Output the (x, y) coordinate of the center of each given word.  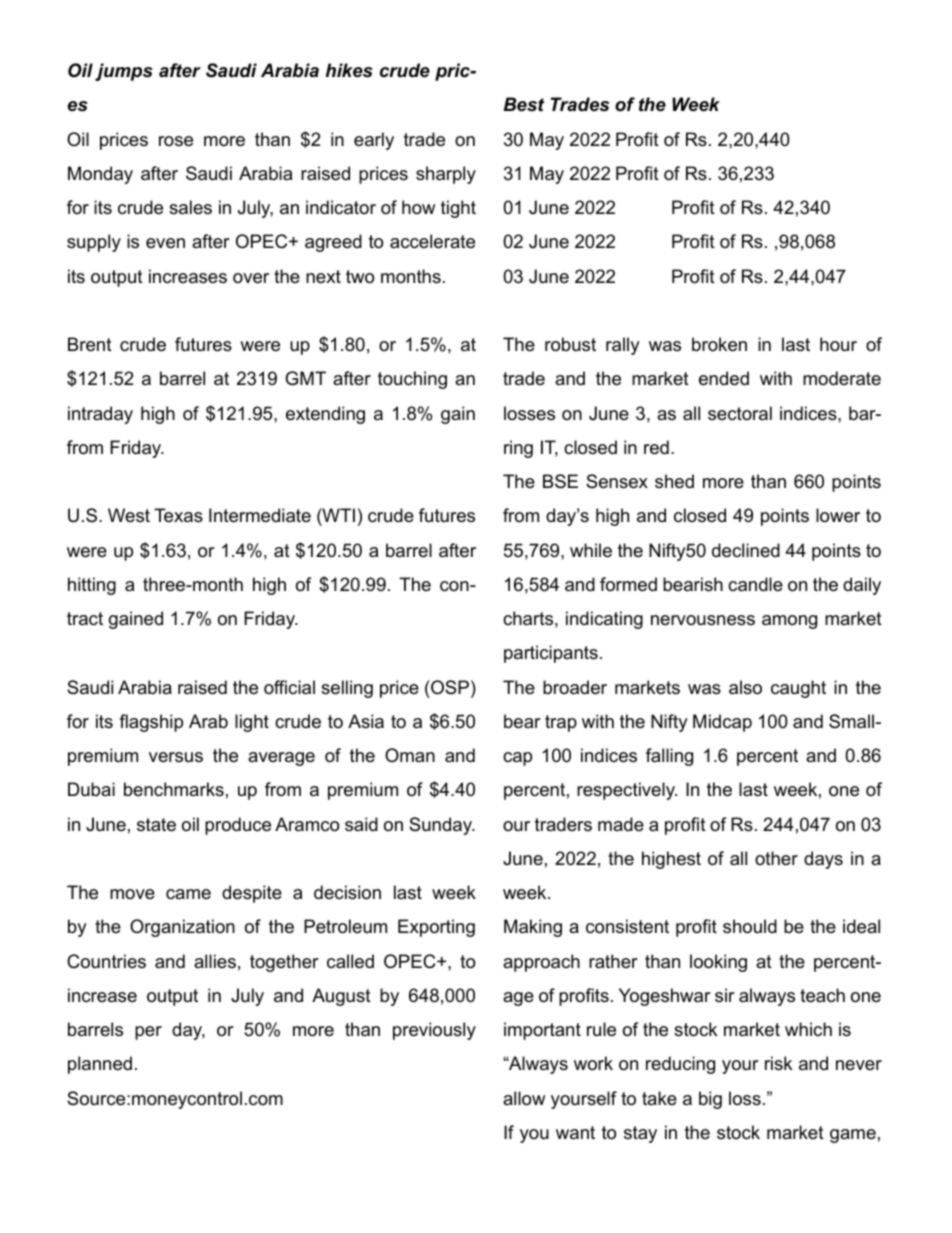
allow (524, 1098)
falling (669, 757)
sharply (446, 175)
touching (412, 380)
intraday (100, 415)
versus (176, 757)
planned (100, 1065)
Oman (410, 755)
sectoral (740, 413)
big (710, 1100)
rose (176, 141)
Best (524, 104)
